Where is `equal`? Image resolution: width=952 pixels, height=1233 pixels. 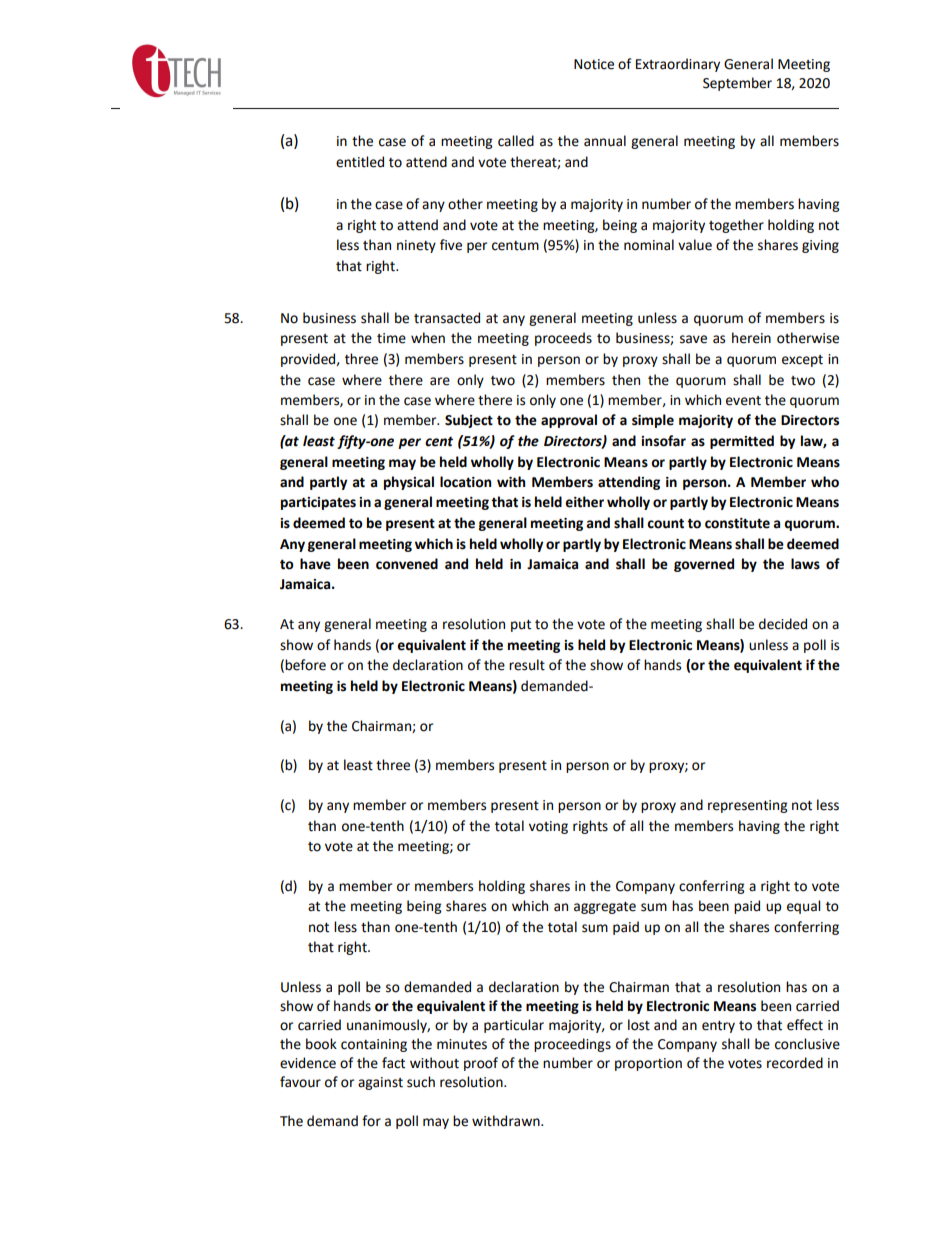 equal is located at coordinates (803, 907).
